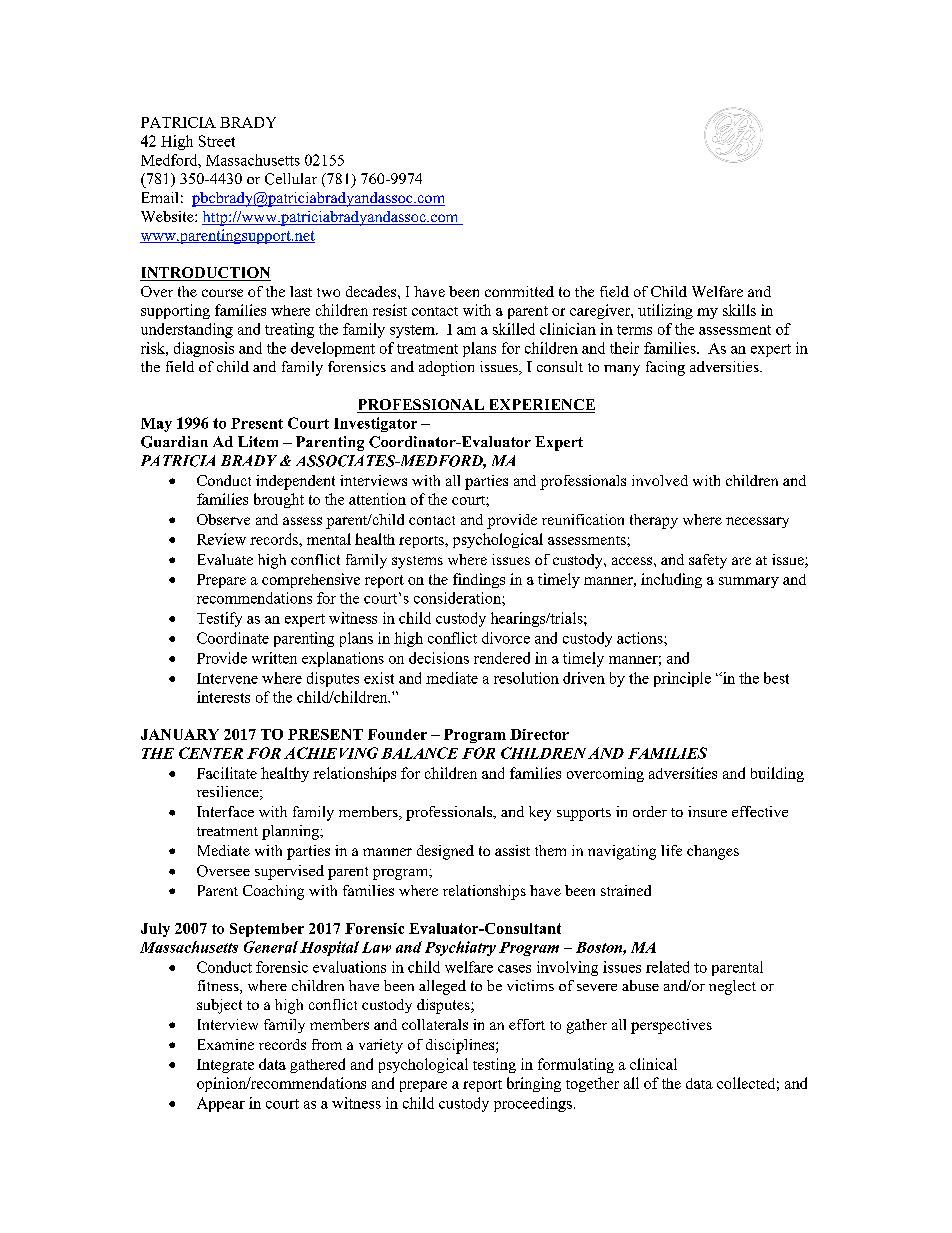 Image resolution: width=952 pixels, height=1233 pixels. What do you see at coordinates (671, 580) in the screenshot?
I see `including` at bounding box center [671, 580].
